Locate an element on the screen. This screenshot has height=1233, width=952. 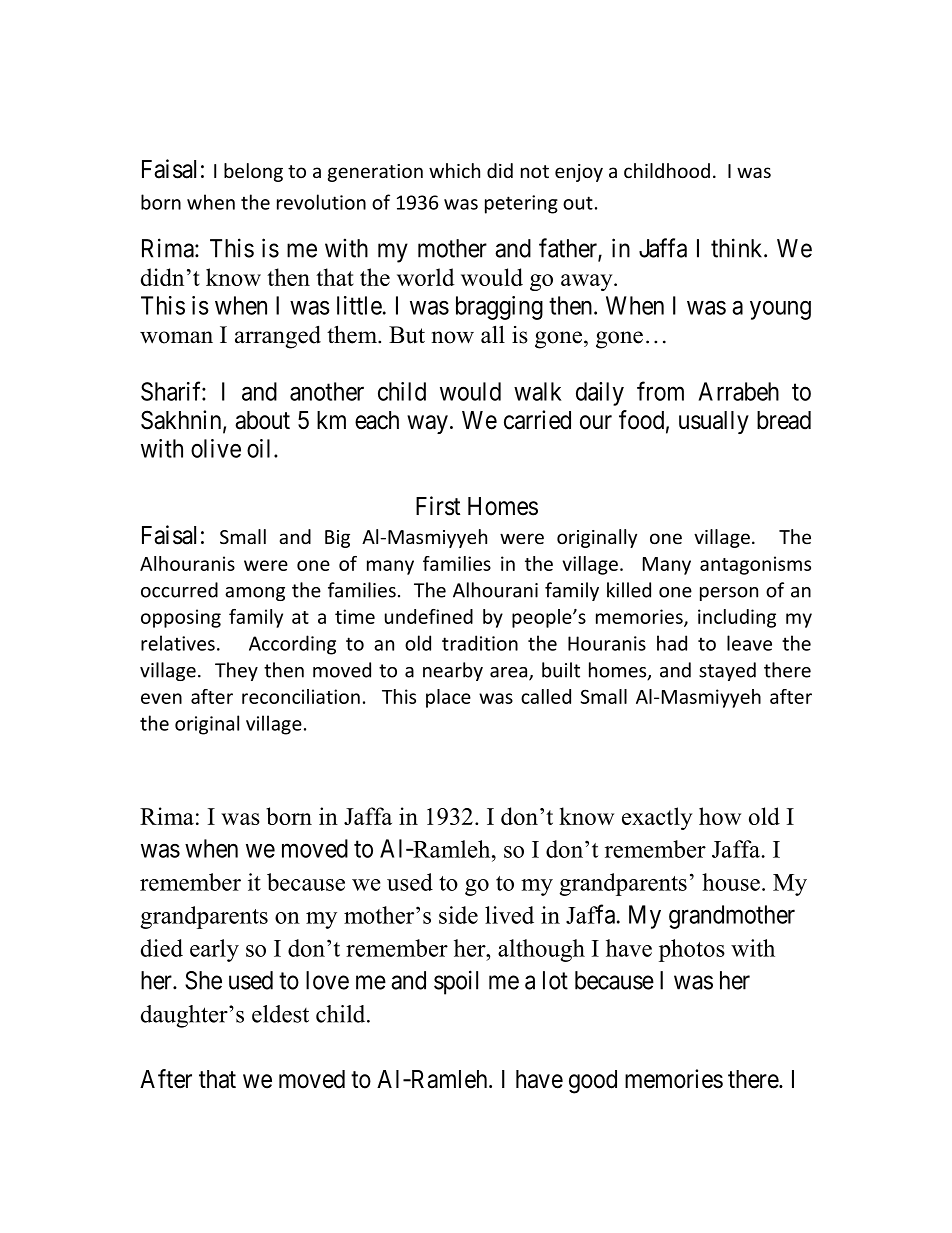
belong is located at coordinates (253, 172).
